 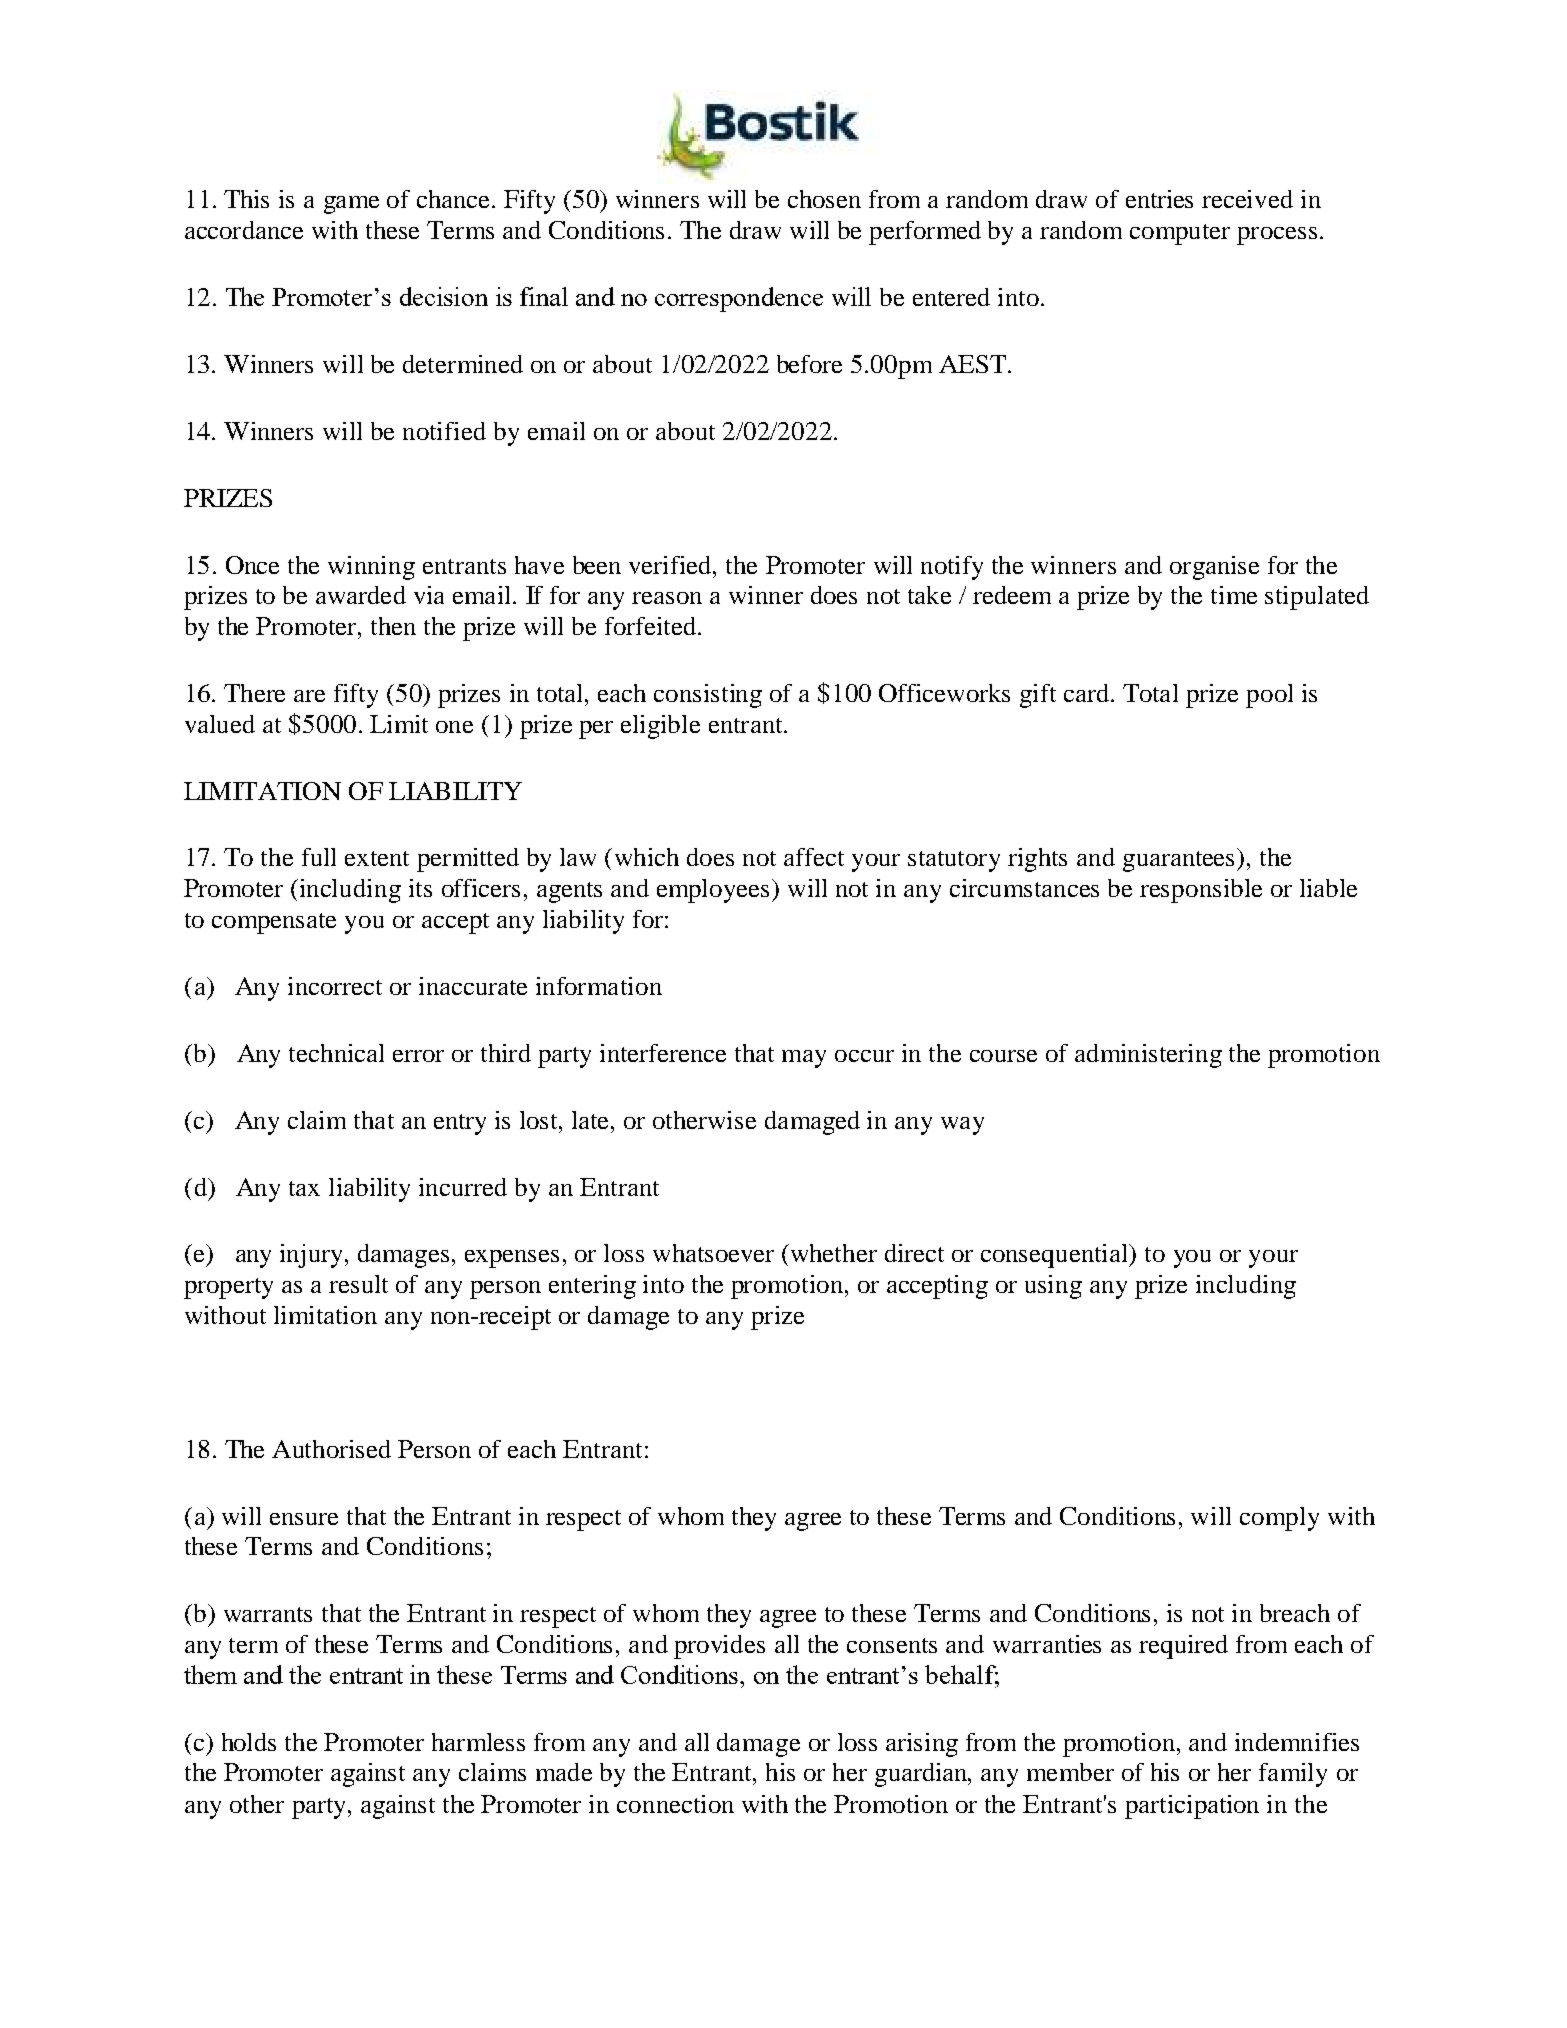 I want to click on incorrect, so click(x=335, y=986).
